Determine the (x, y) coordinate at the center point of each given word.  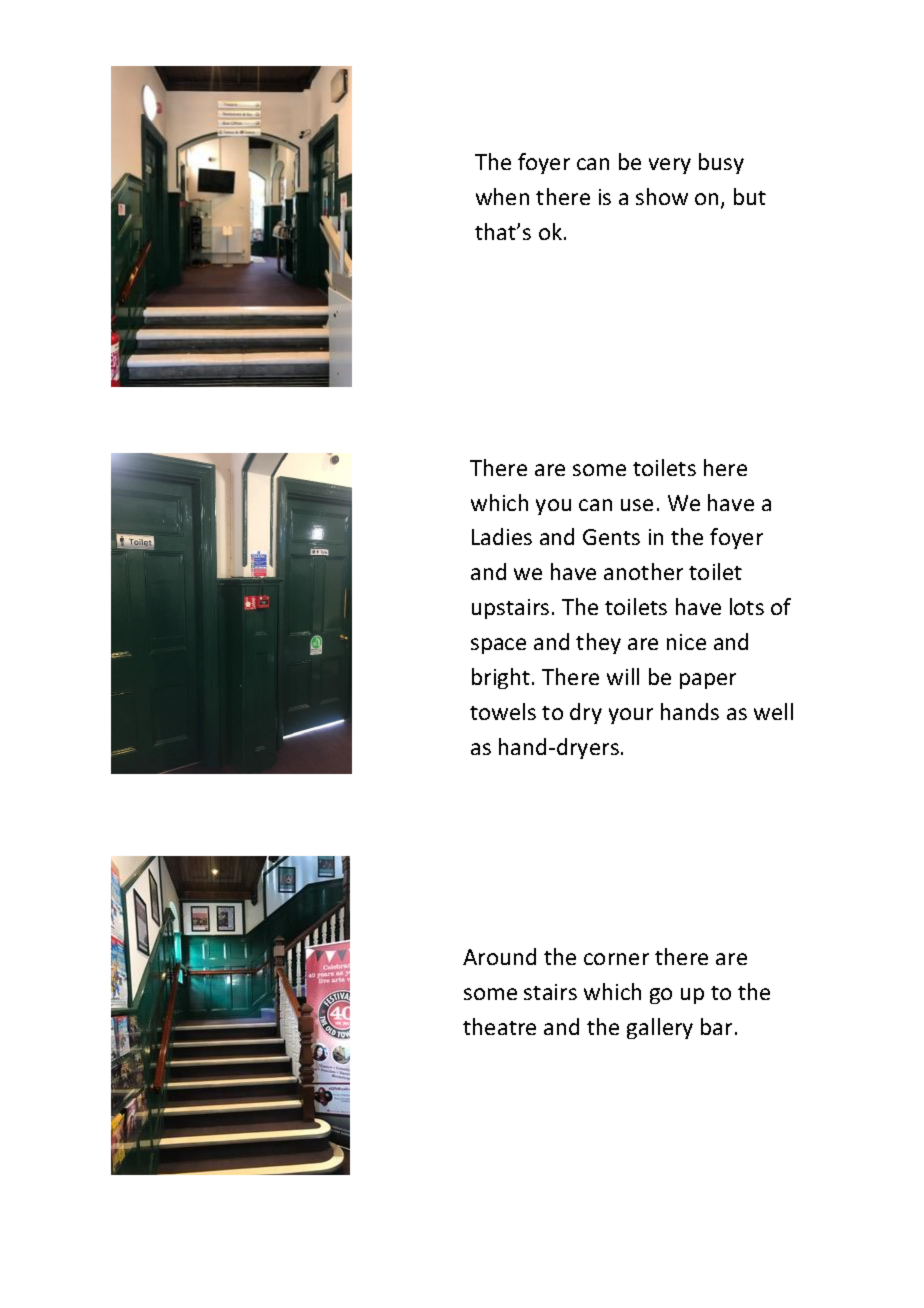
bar (716, 1026)
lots (747, 606)
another (643, 571)
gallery (660, 1028)
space (498, 646)
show (662, 196)
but (750, 196)
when (502, 196)
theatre (499, 1026)
